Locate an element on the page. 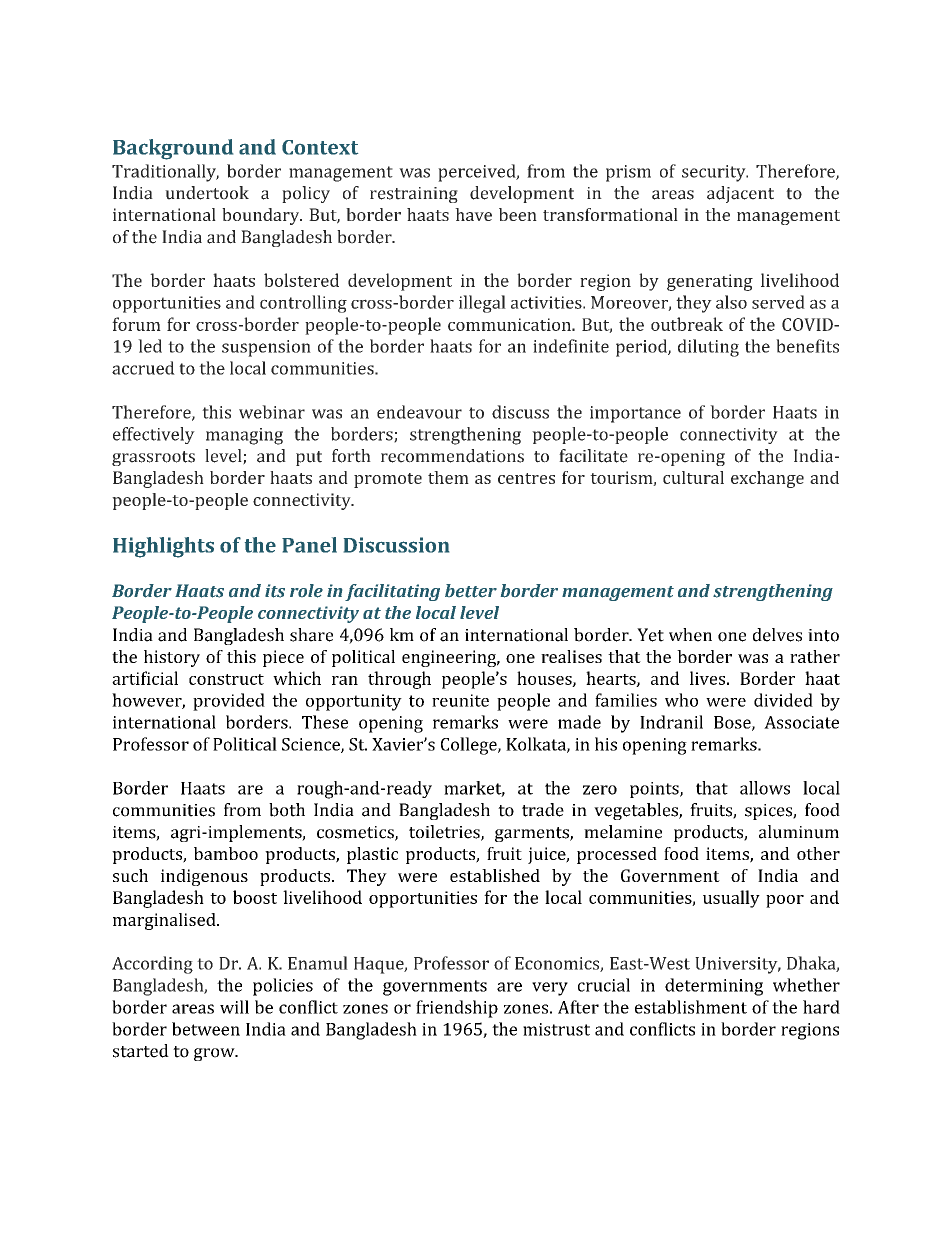 This image has width=952, height=1233. friendship is located at coordinates (457, 1009).
